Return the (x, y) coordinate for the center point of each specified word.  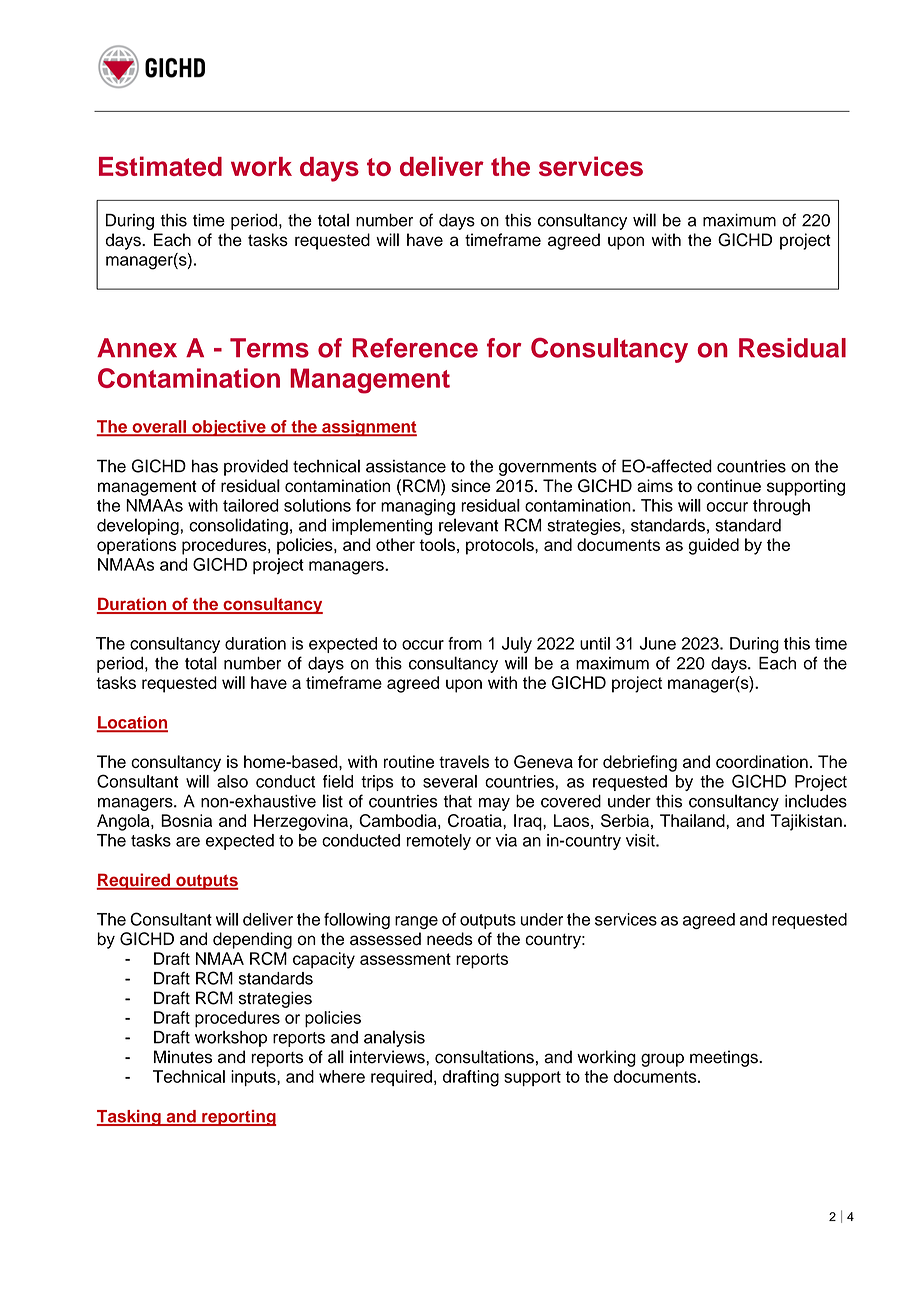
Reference (415, 348)
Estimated (160, 166)
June (658, 643)
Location (132, 723)
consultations (484, 1057)
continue (729, 485)
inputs (254, 1078)
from (465, 643)
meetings (725, 1058)
